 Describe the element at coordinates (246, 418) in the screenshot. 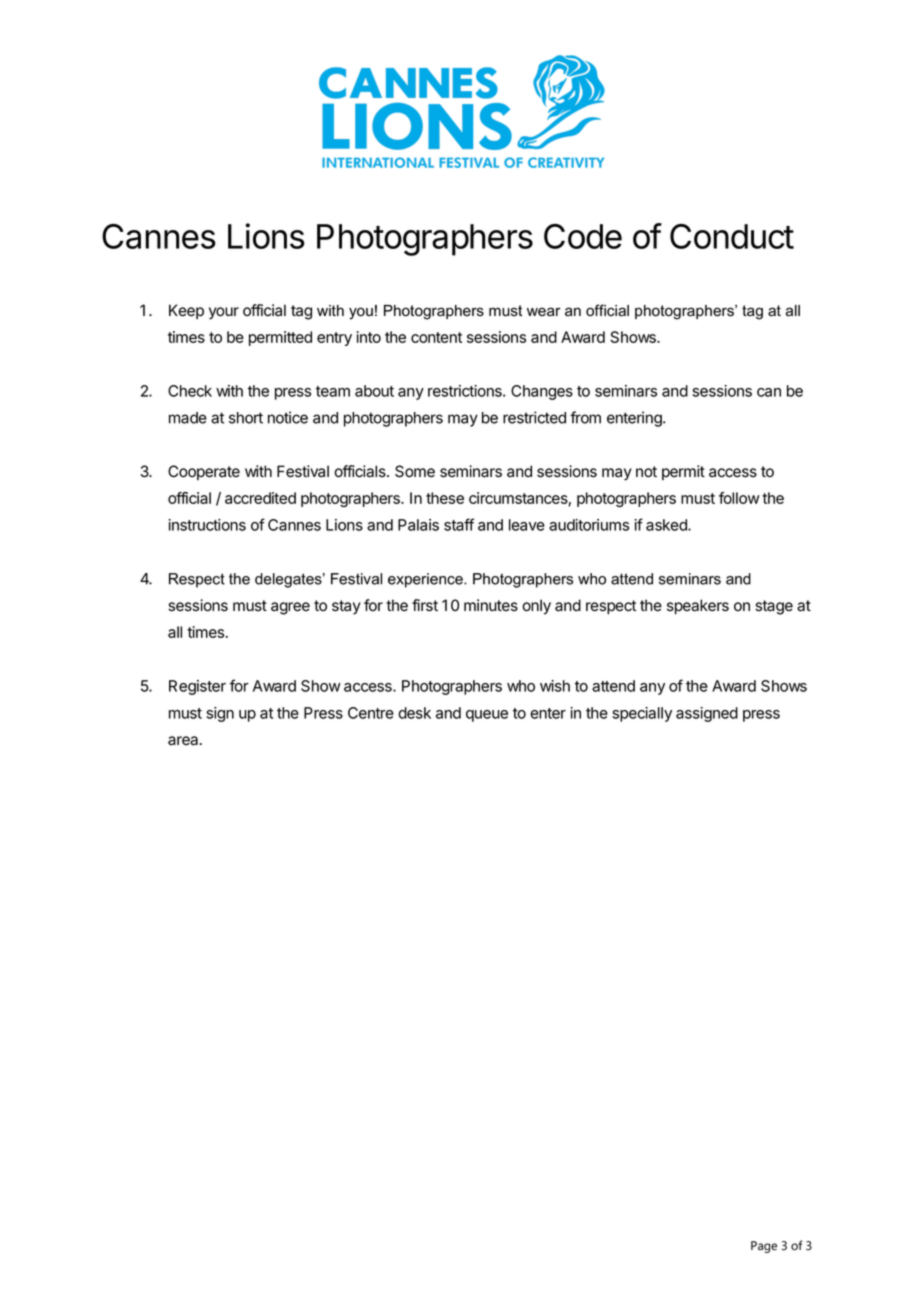

I see `short` at that location.
